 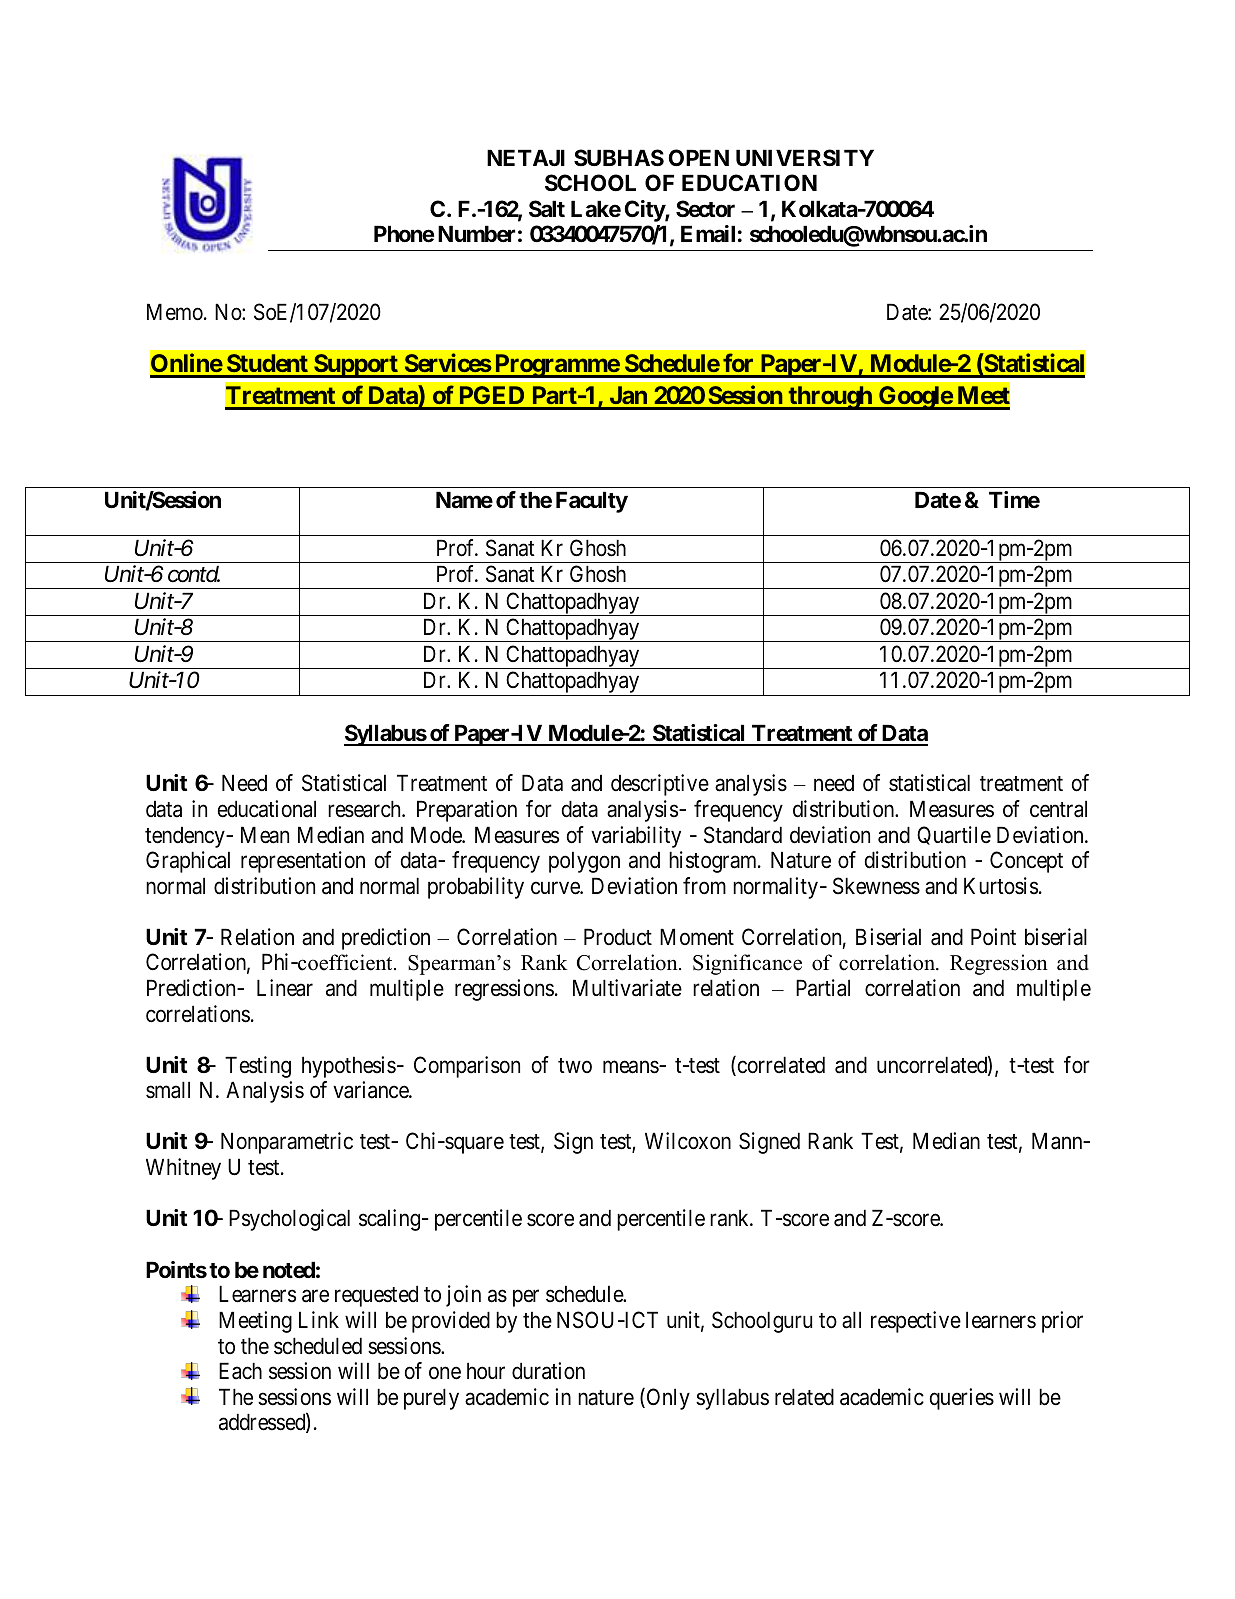 I want to click on Memo, so click(x=176, y=312).
